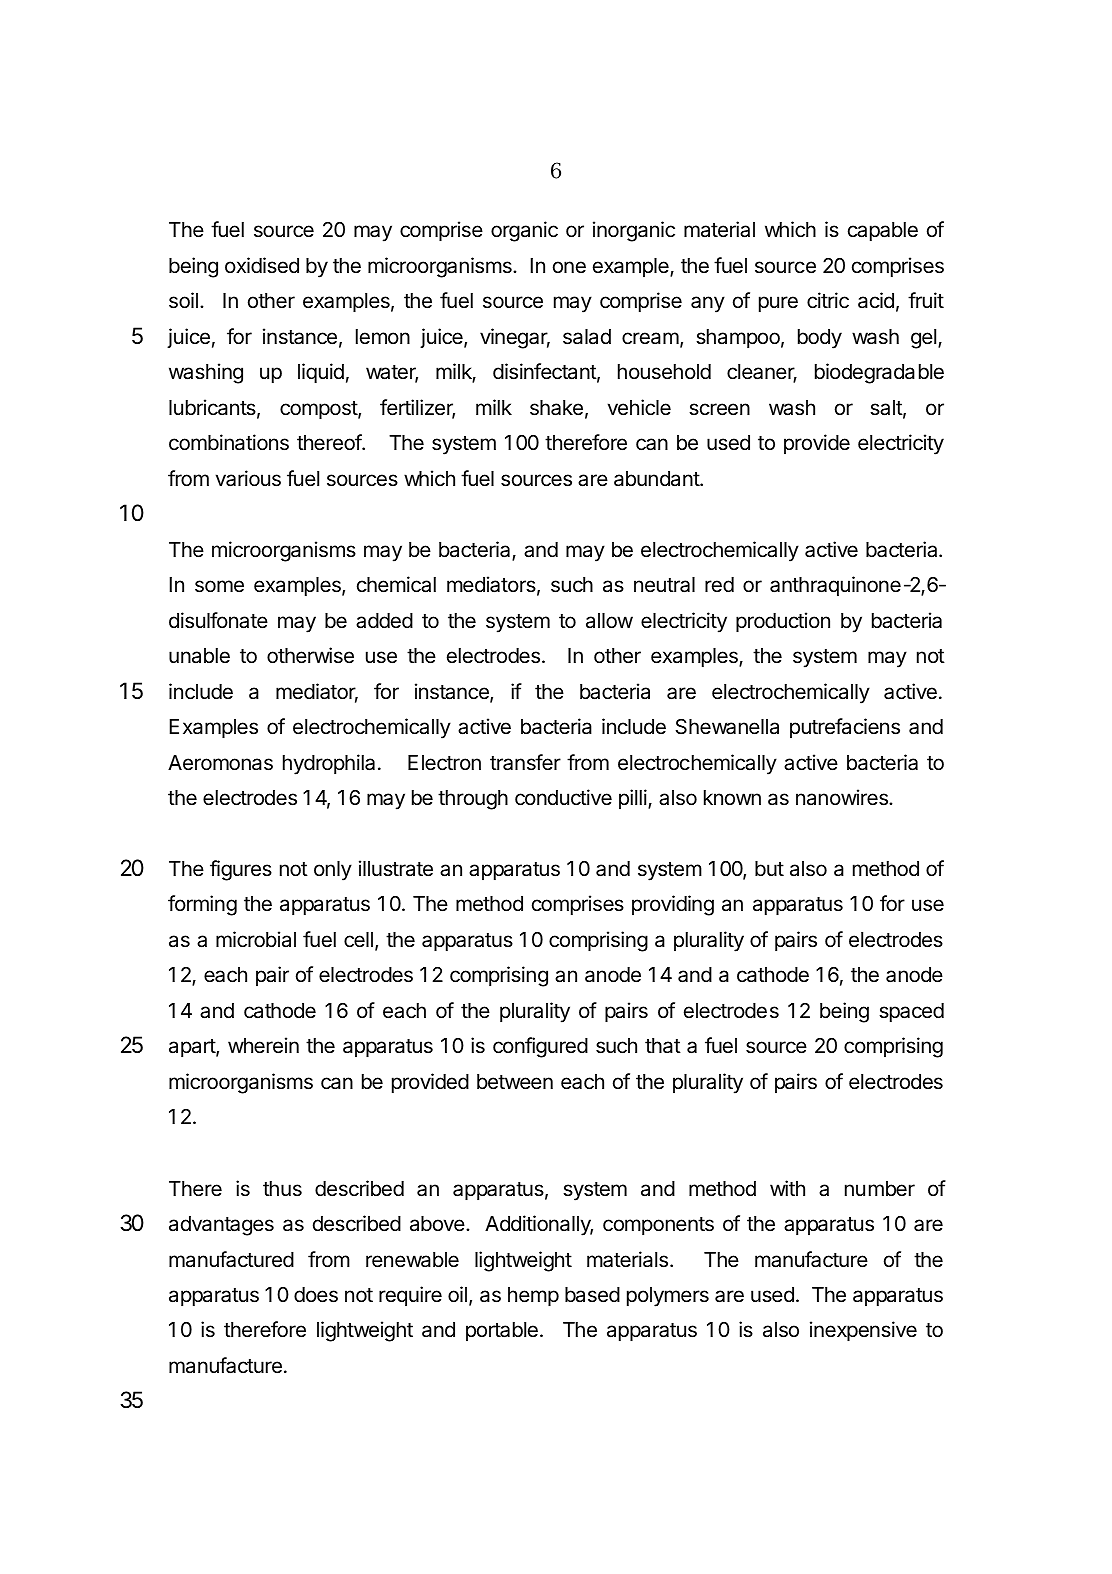  What do you see at coordinates (657, 479) in the document?
I see `abundant` at bounding box center [657, 479].
